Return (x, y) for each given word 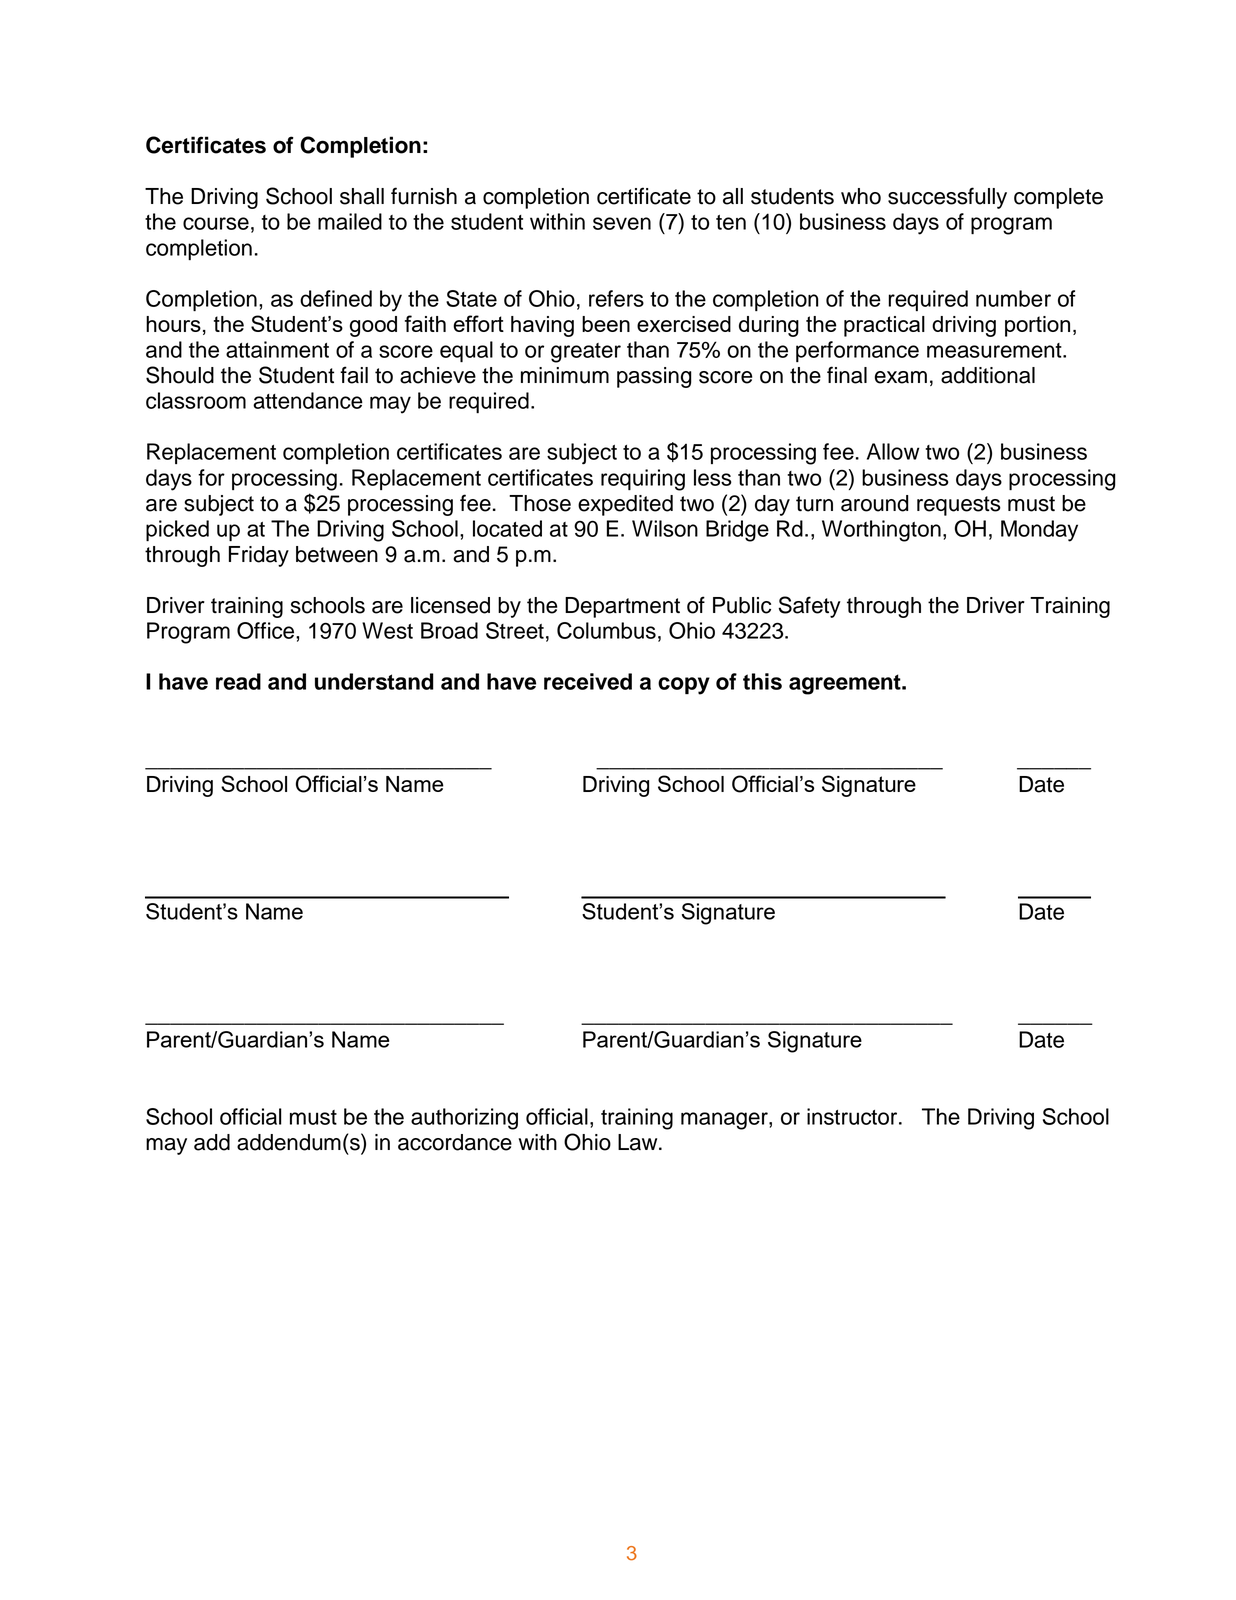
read (238, 681)
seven (622, 223)
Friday (259, 556)
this (762, 681)
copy (684, 686)
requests (959, 506)
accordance (455, 1142)
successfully (947, 198)
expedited (625, 505)
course (216, 223)
